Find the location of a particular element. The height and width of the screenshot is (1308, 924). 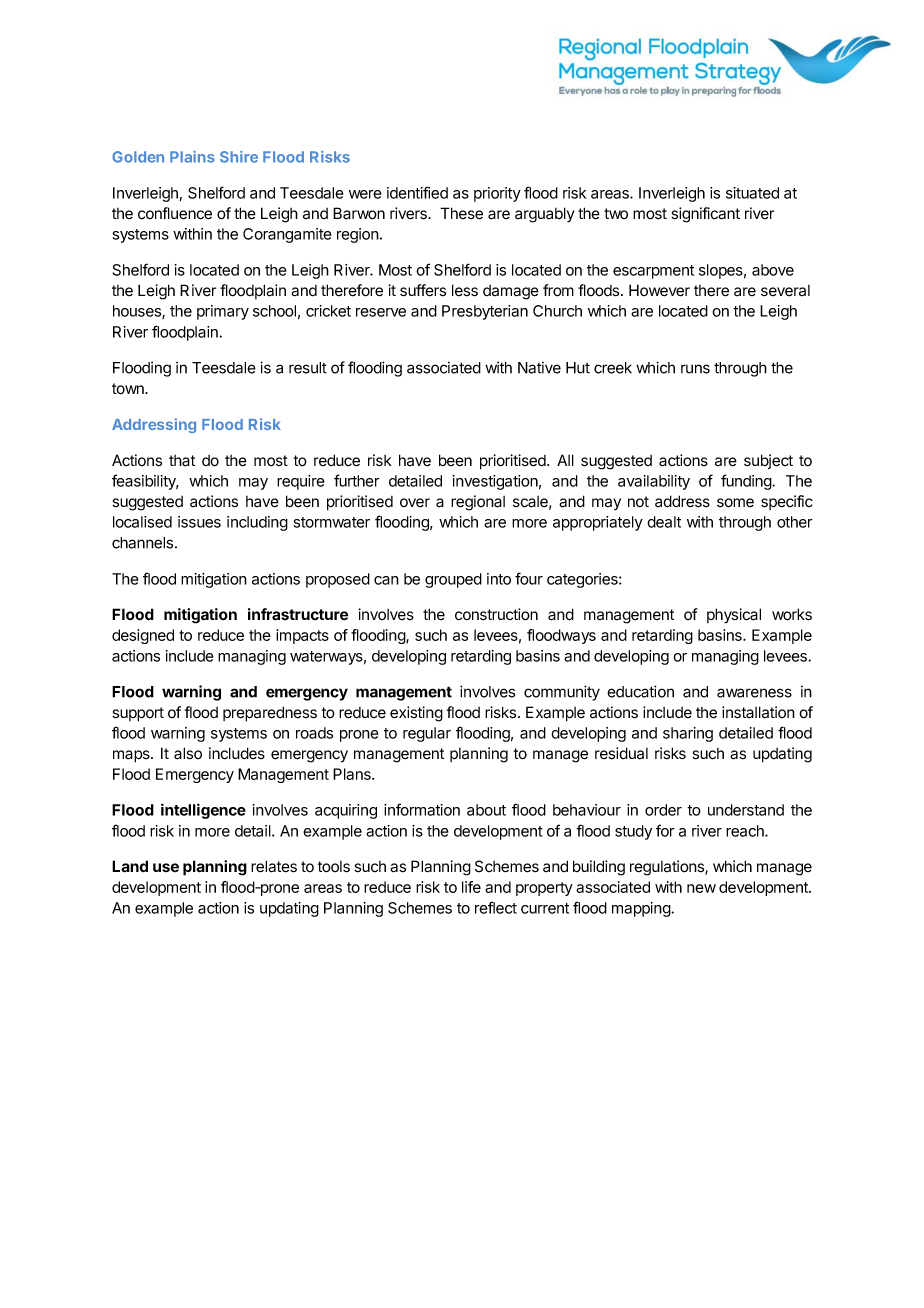

physical is located at coordinates (734, 616).
